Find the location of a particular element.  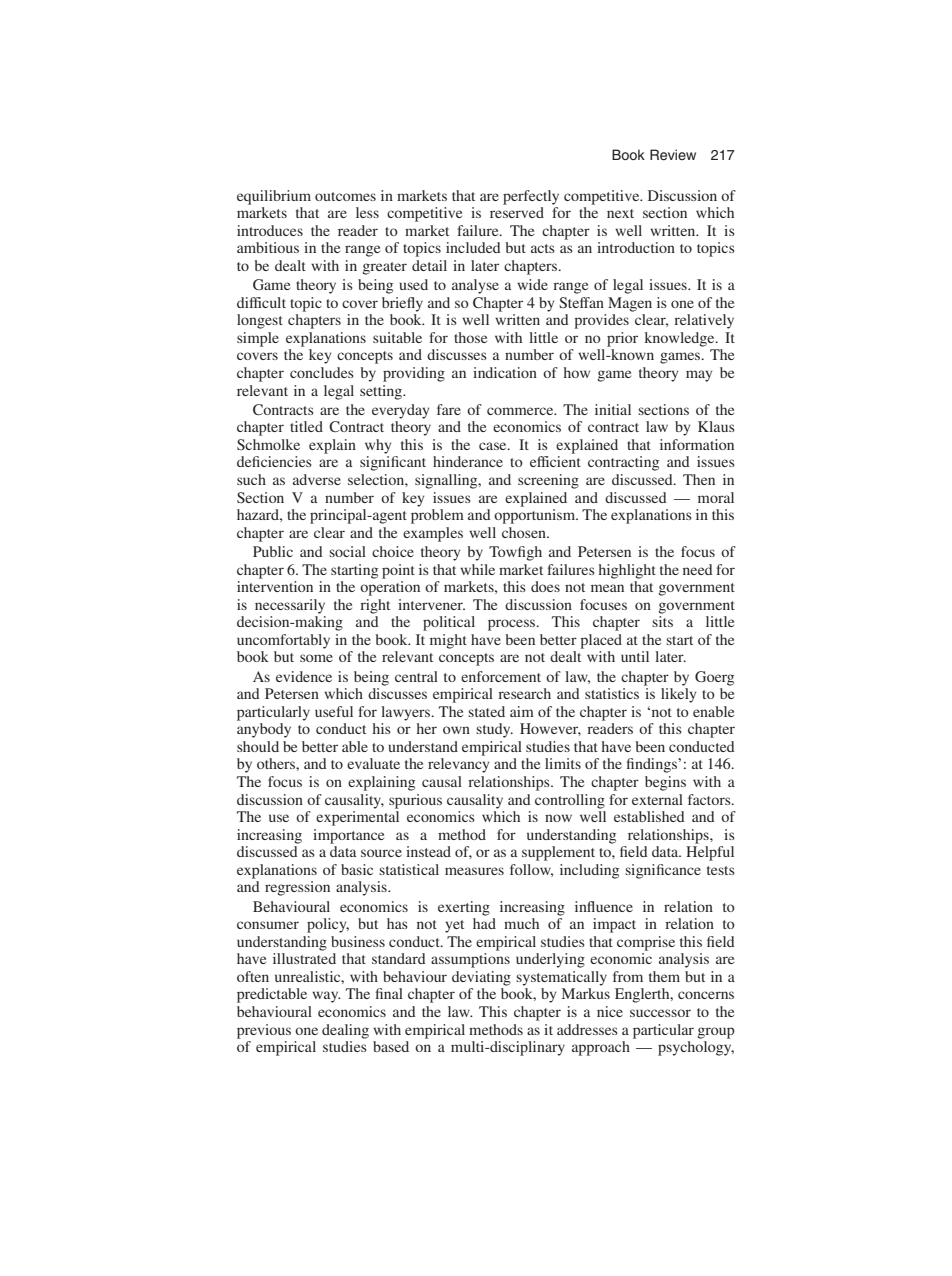

deviating is located at coordinates (481, 978).
